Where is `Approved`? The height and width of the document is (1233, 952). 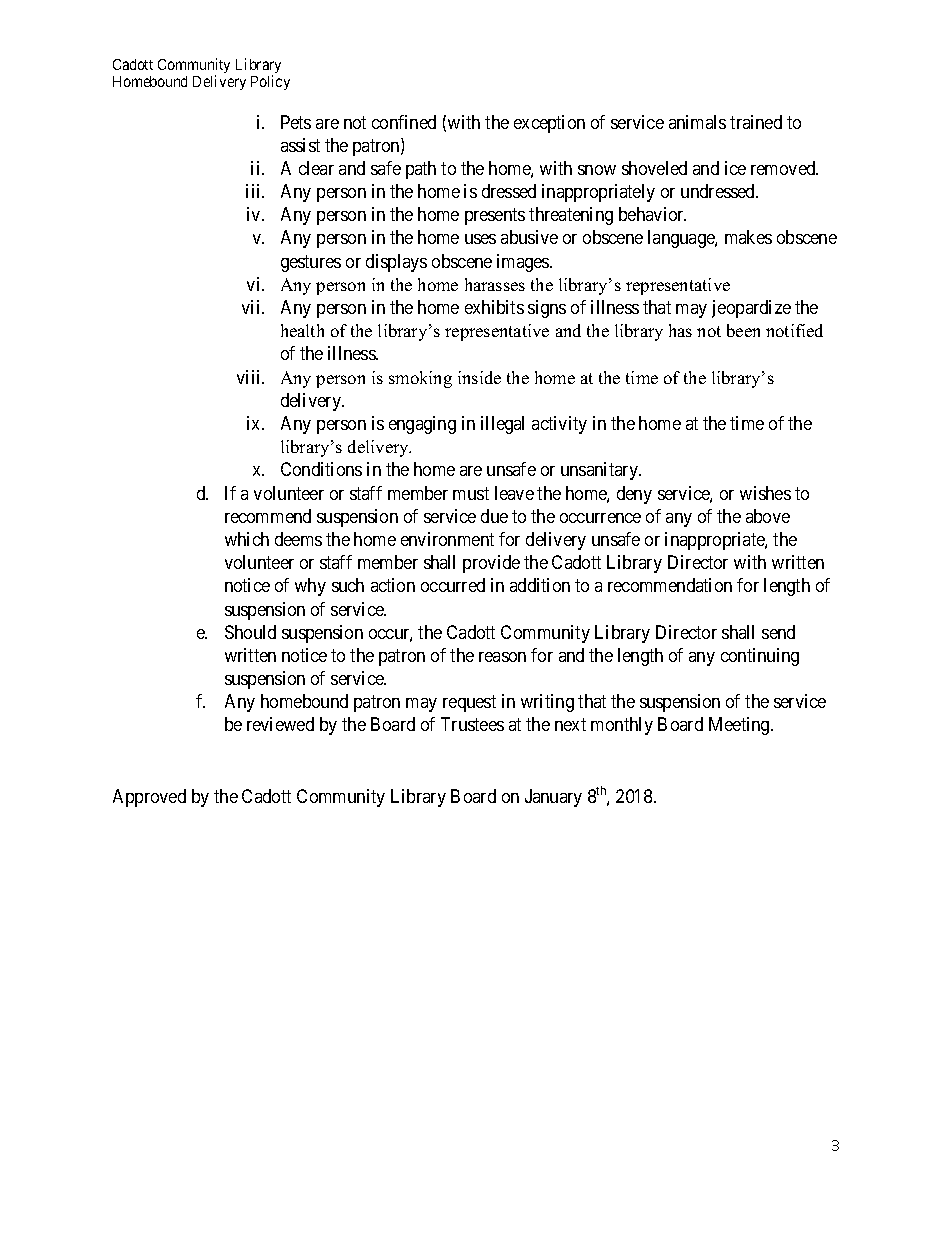 Approved is located at coordinates (149, 798).
